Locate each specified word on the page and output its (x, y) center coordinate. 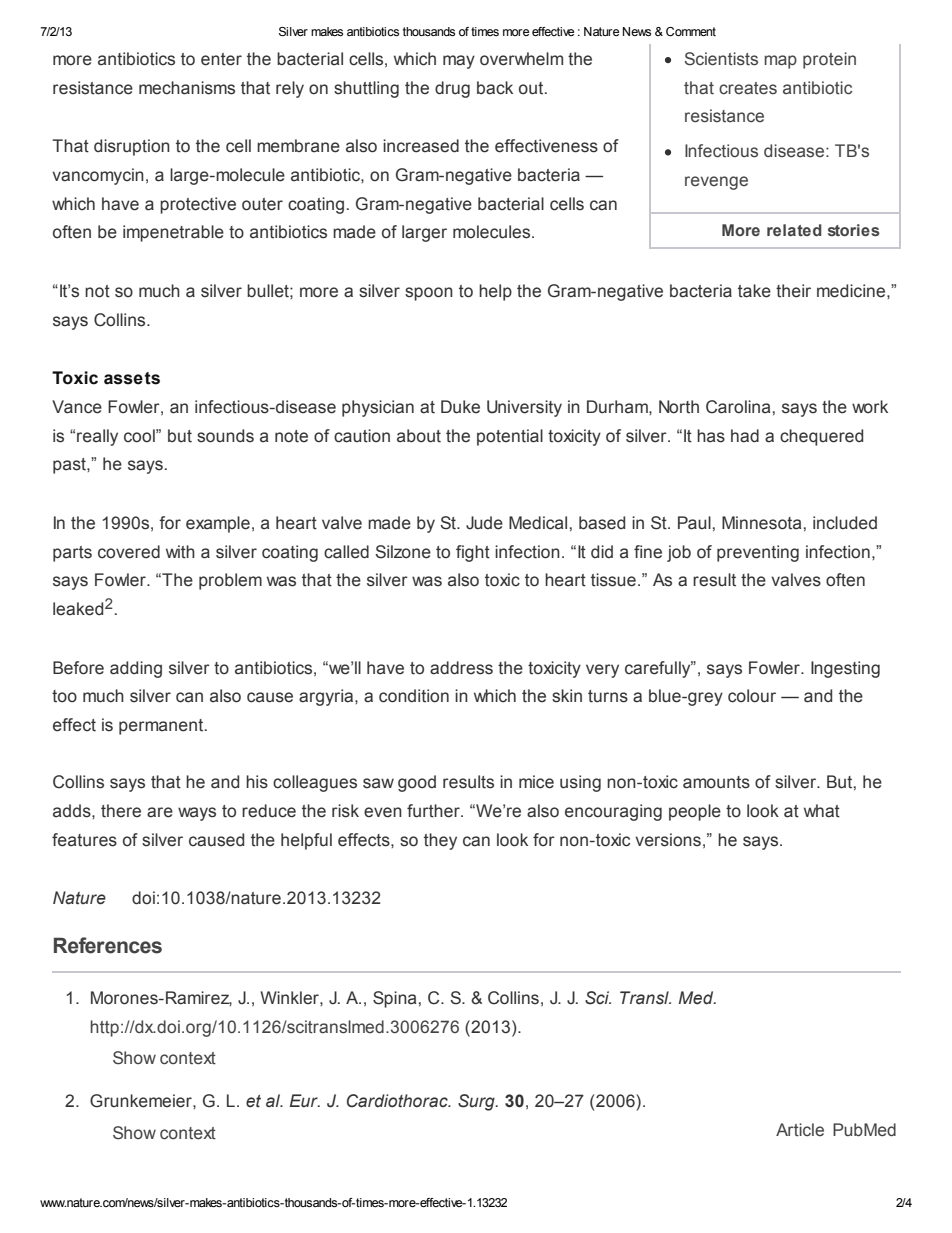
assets (132, 378)
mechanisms (187, 88)
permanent (162, 727)
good (417, 783)
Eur (305, 1101)
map (780, 62)
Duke (460, 407)
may (459, 62)
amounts (716, 782)
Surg (477, 1102)
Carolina (738, 407)
